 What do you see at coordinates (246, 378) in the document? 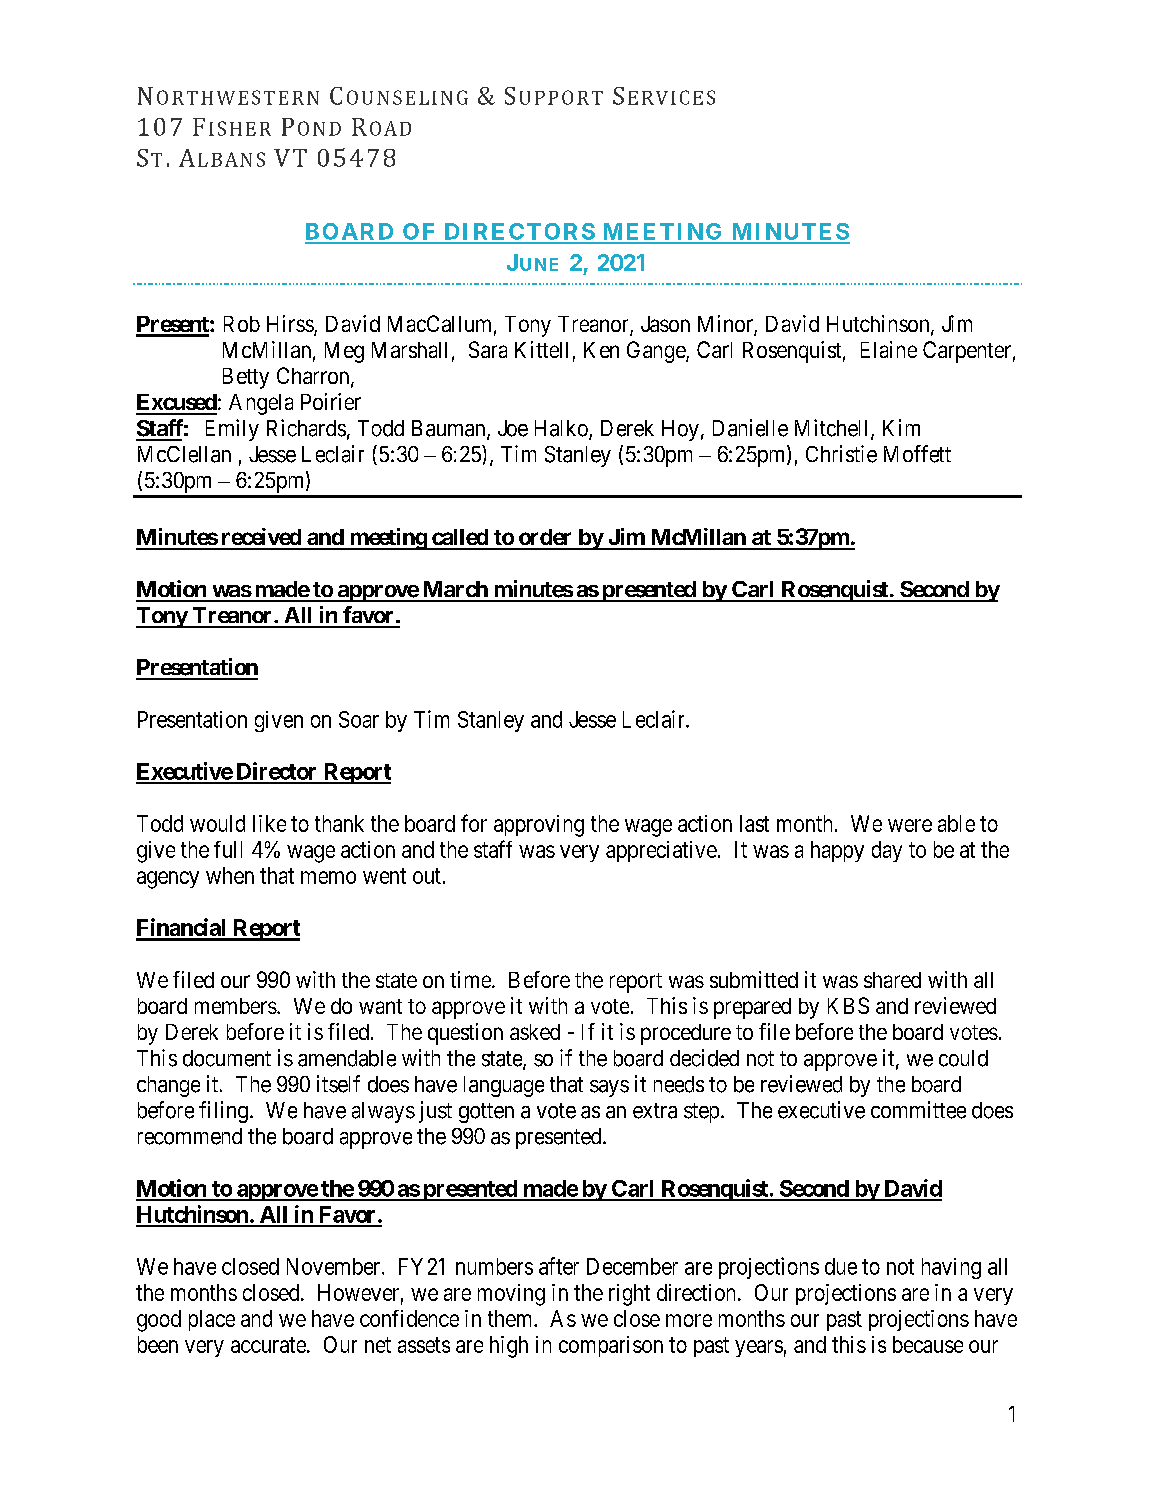
I see `Betty` at bounding box center [246, 378].
